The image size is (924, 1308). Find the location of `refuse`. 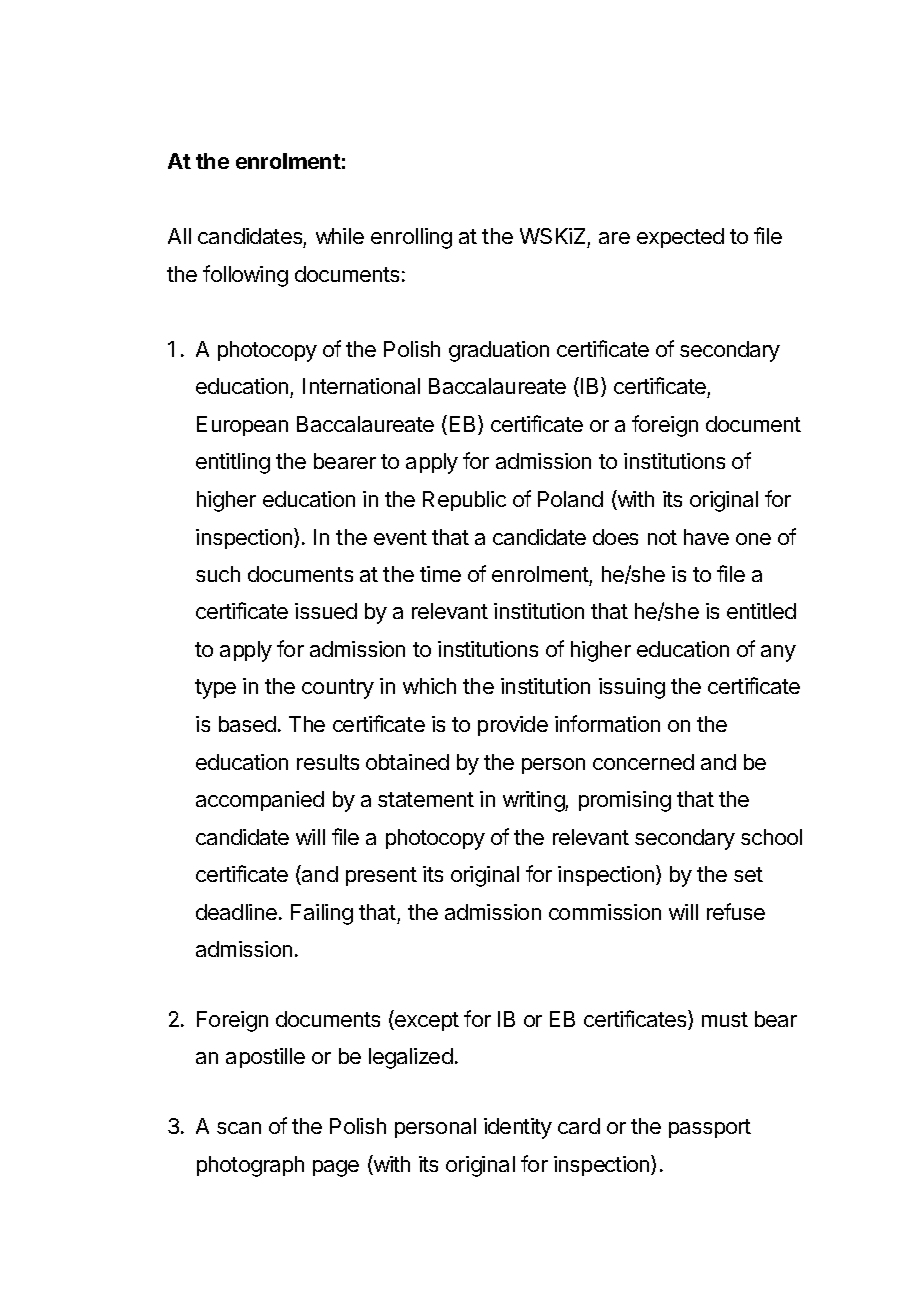

refuse is located at coordinates (736, 911).
